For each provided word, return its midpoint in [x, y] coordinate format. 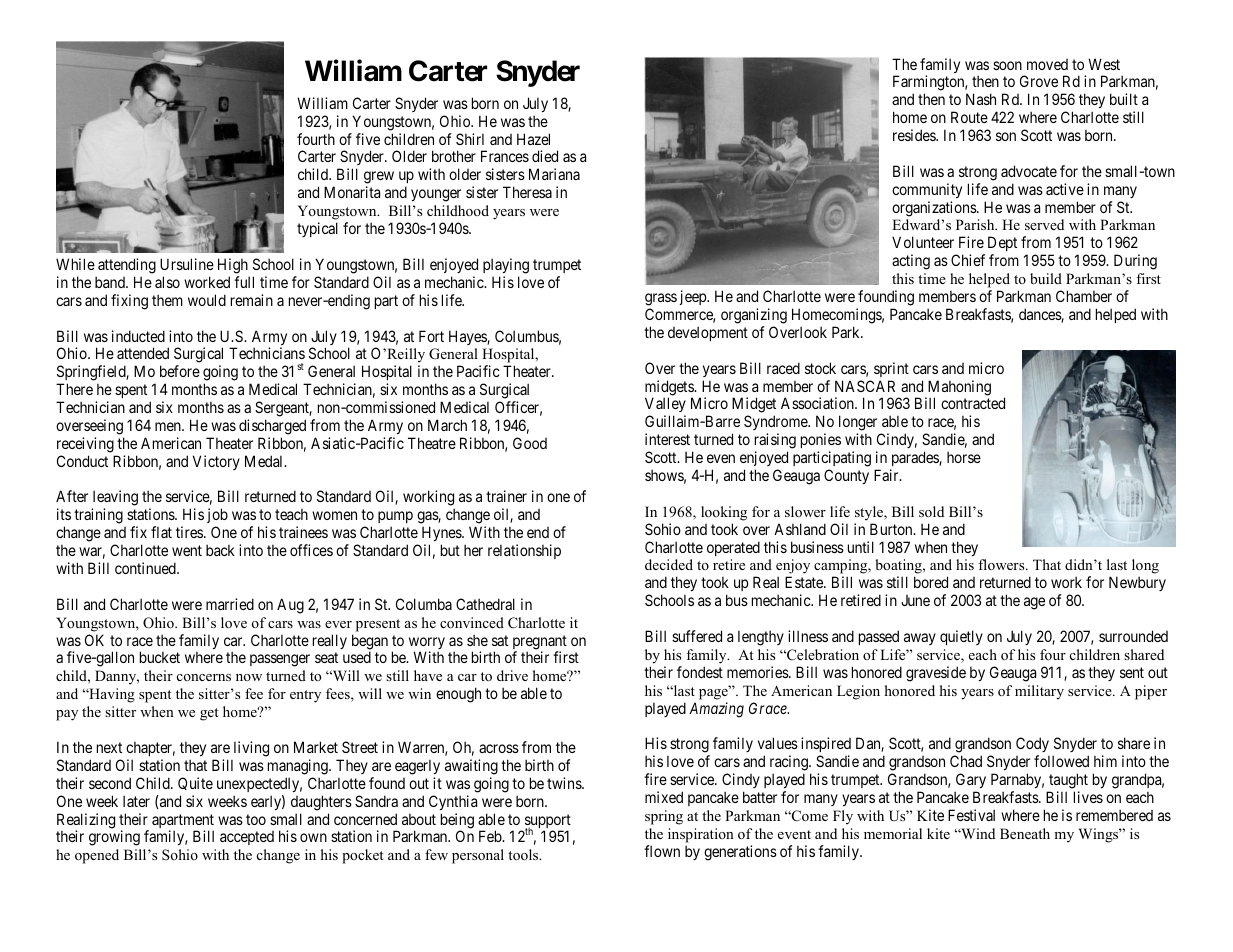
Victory [216, 462]
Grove [1039, 81]
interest [667, 439]
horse [964, 457]
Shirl [470, 139]
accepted [247, 838]
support [548, 822]
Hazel [533, 139]
